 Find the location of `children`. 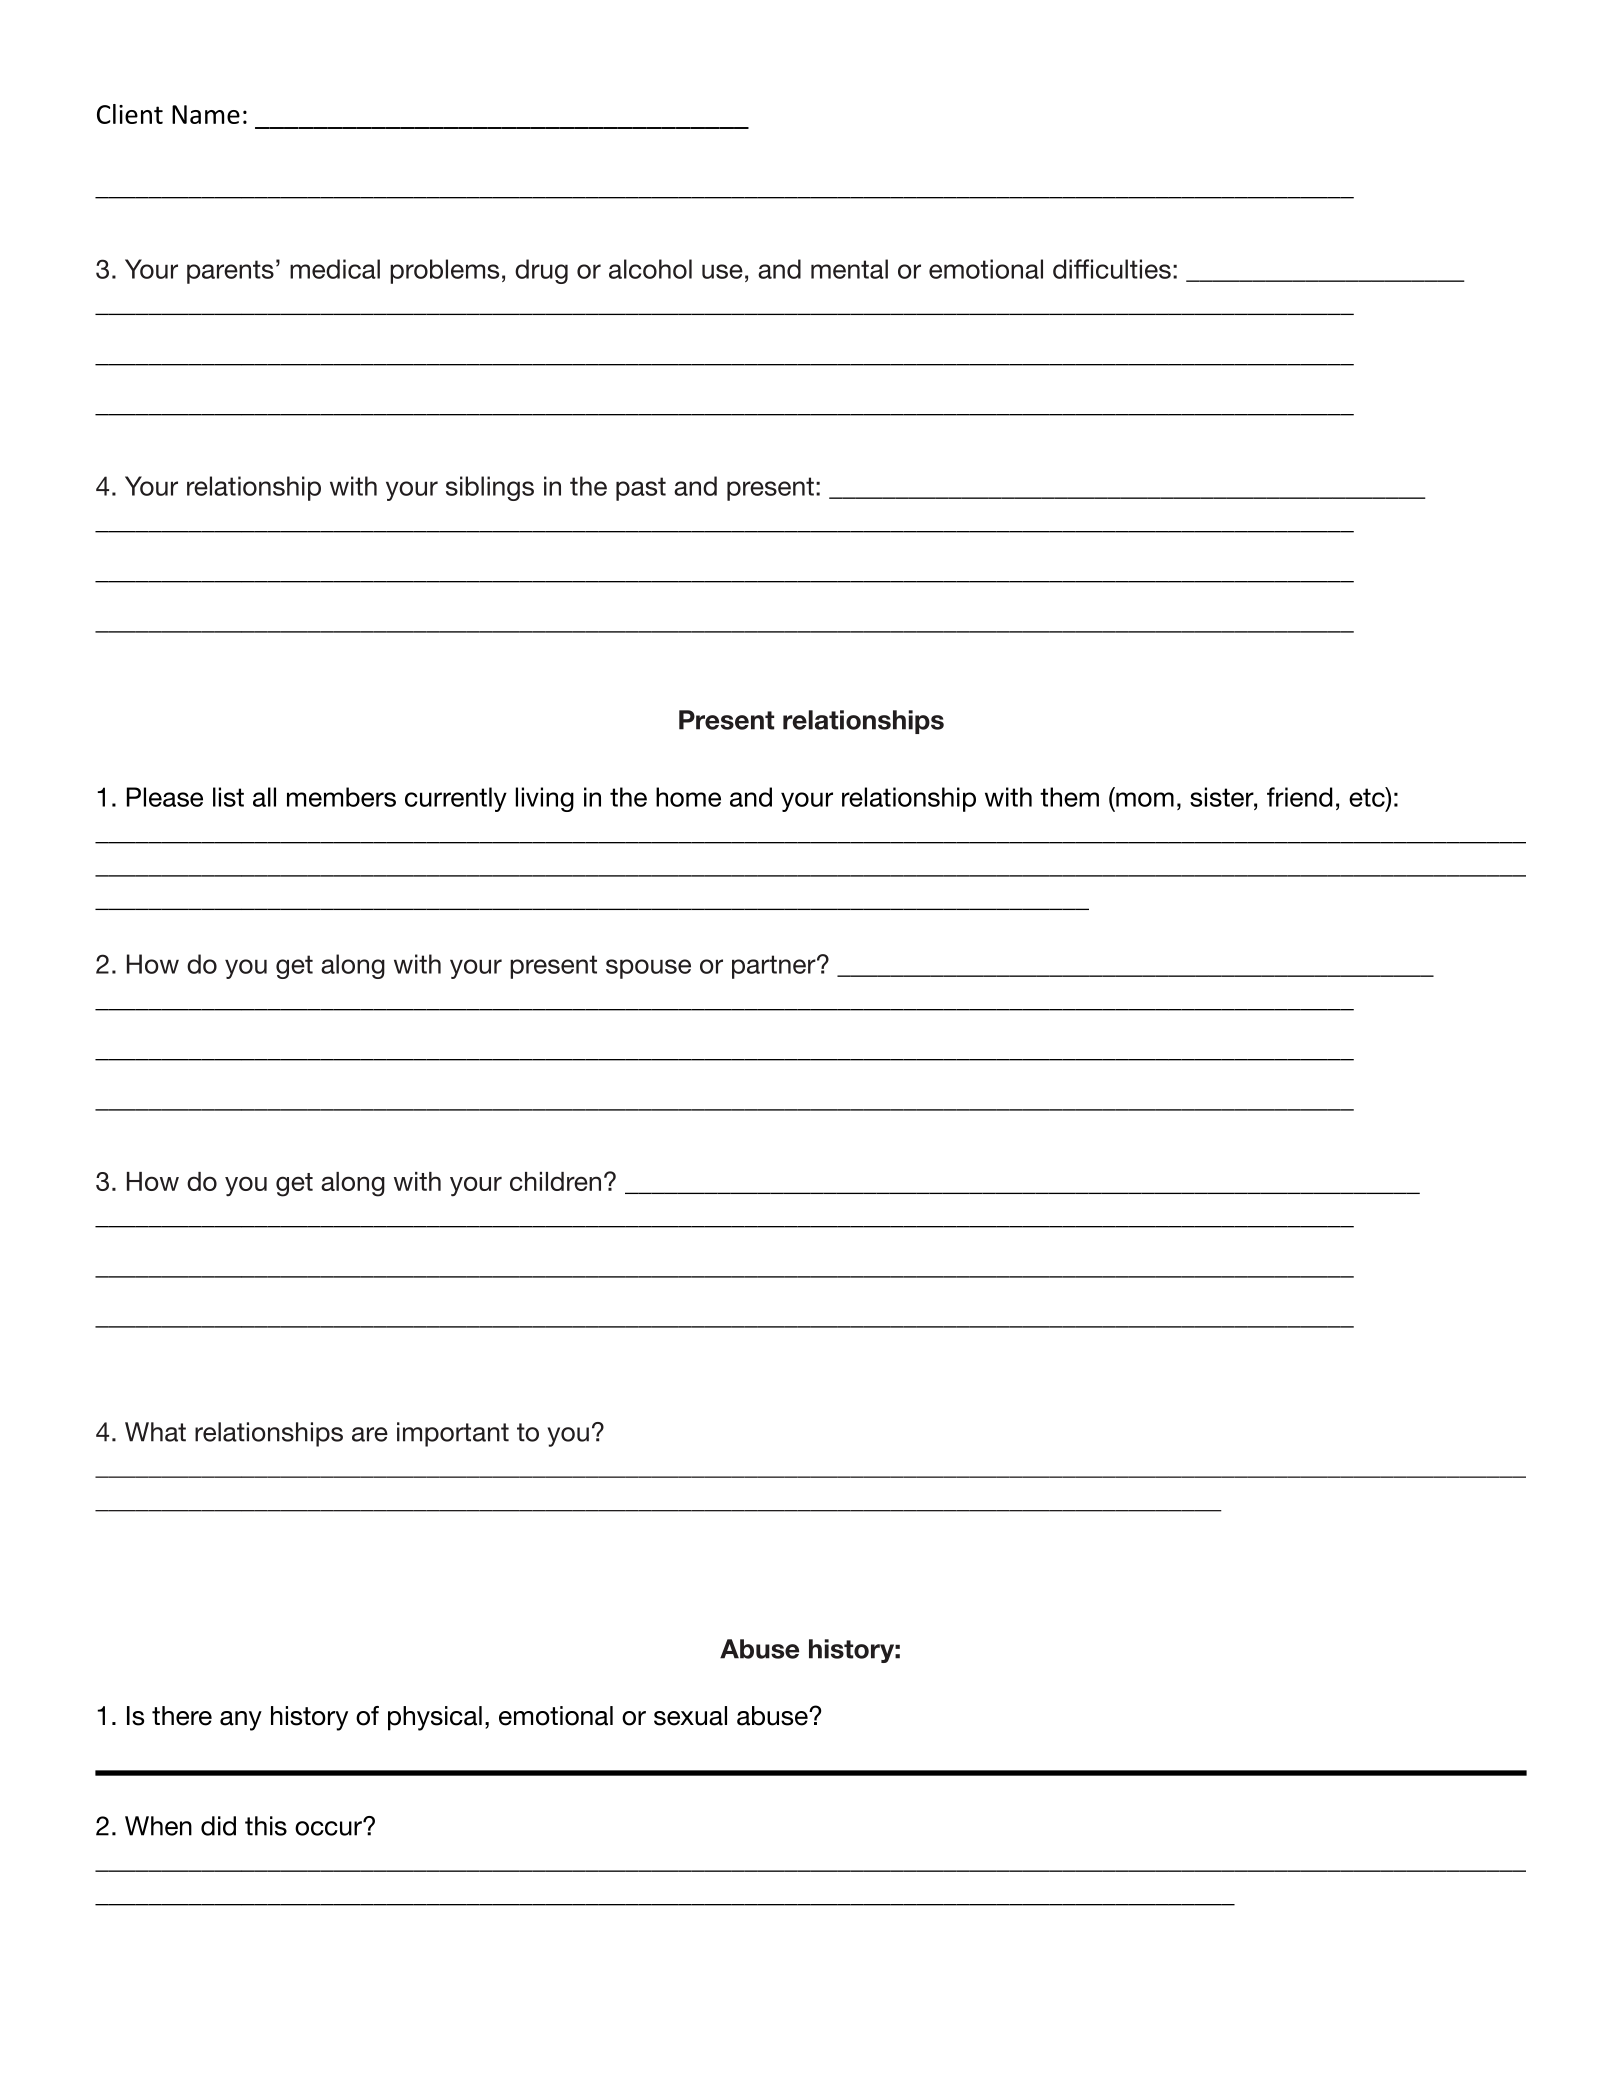

children is located at coordinates (555, 1181).
